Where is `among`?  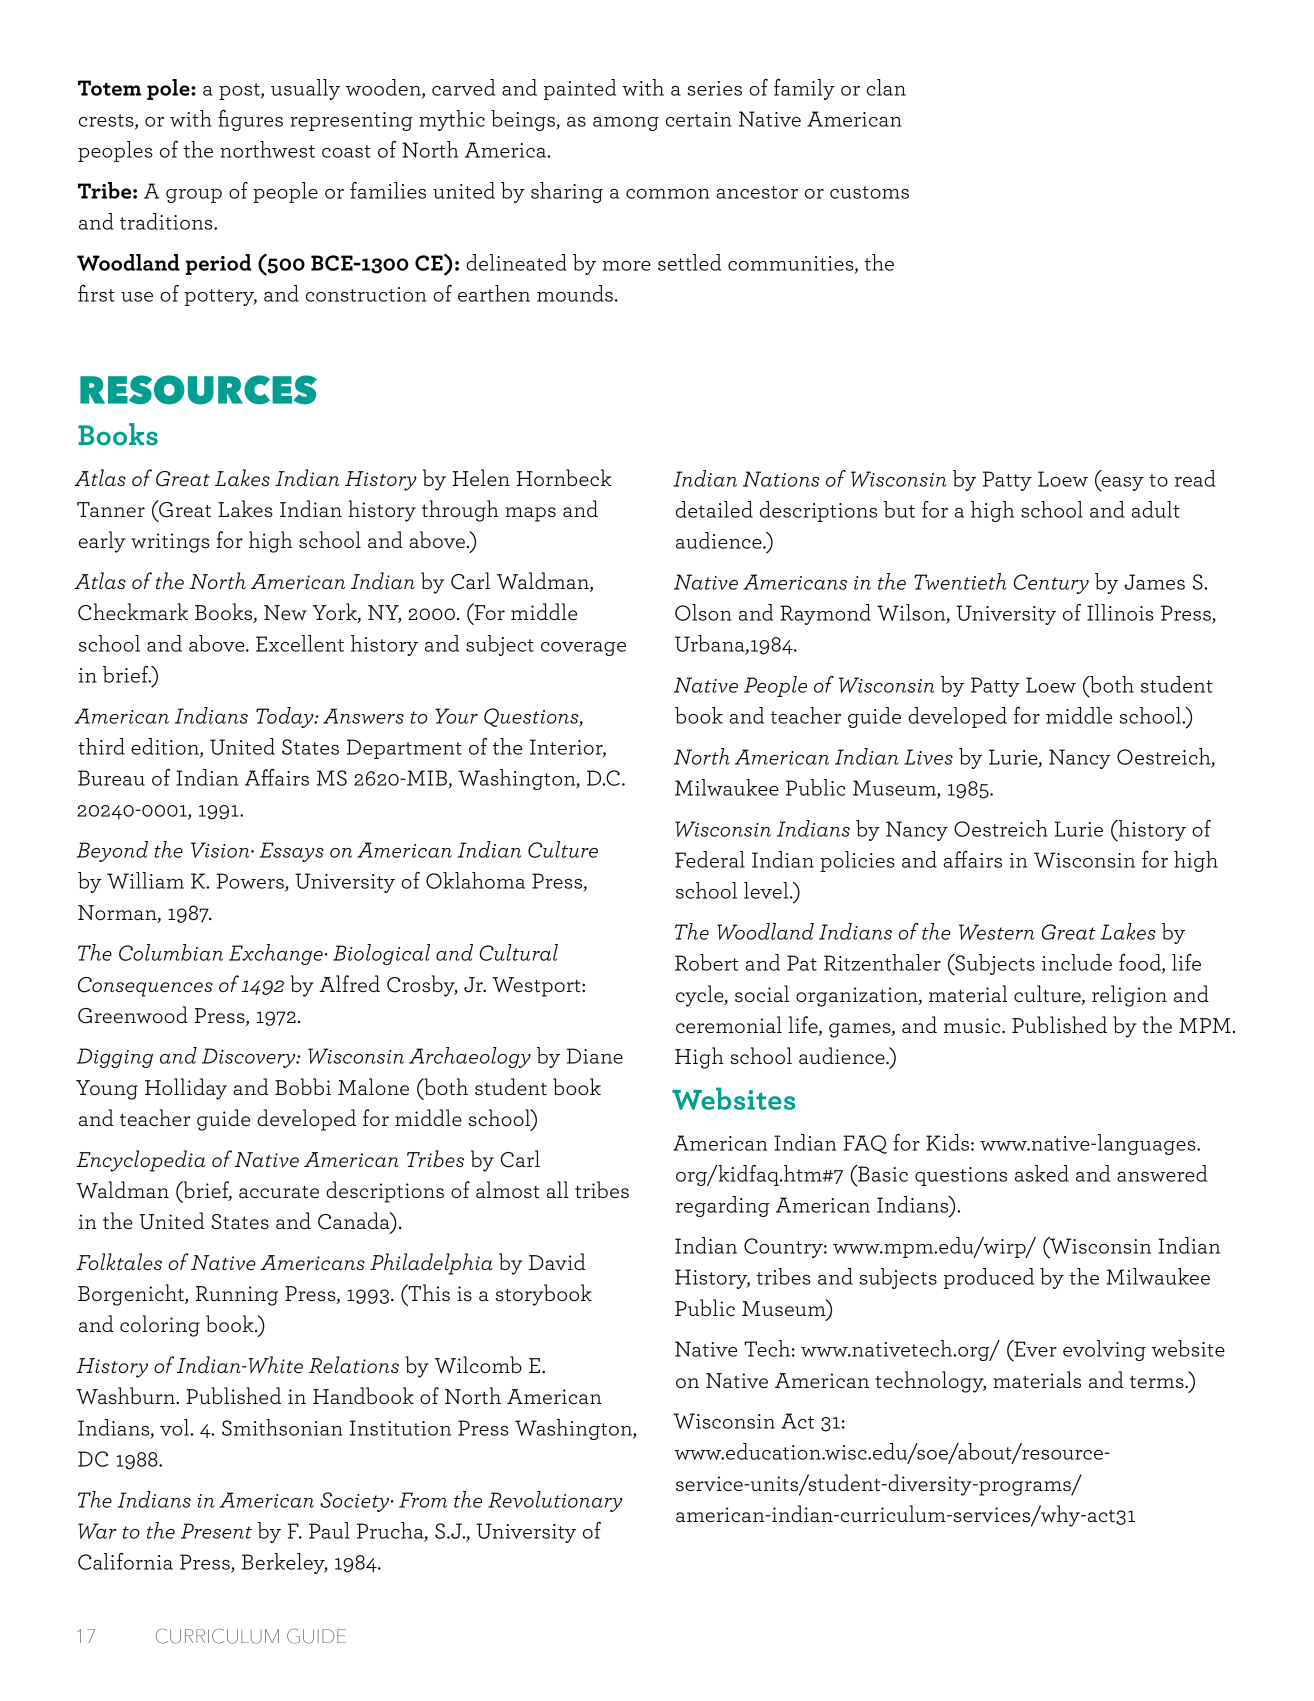 among is located at coordinates (626, 124).
